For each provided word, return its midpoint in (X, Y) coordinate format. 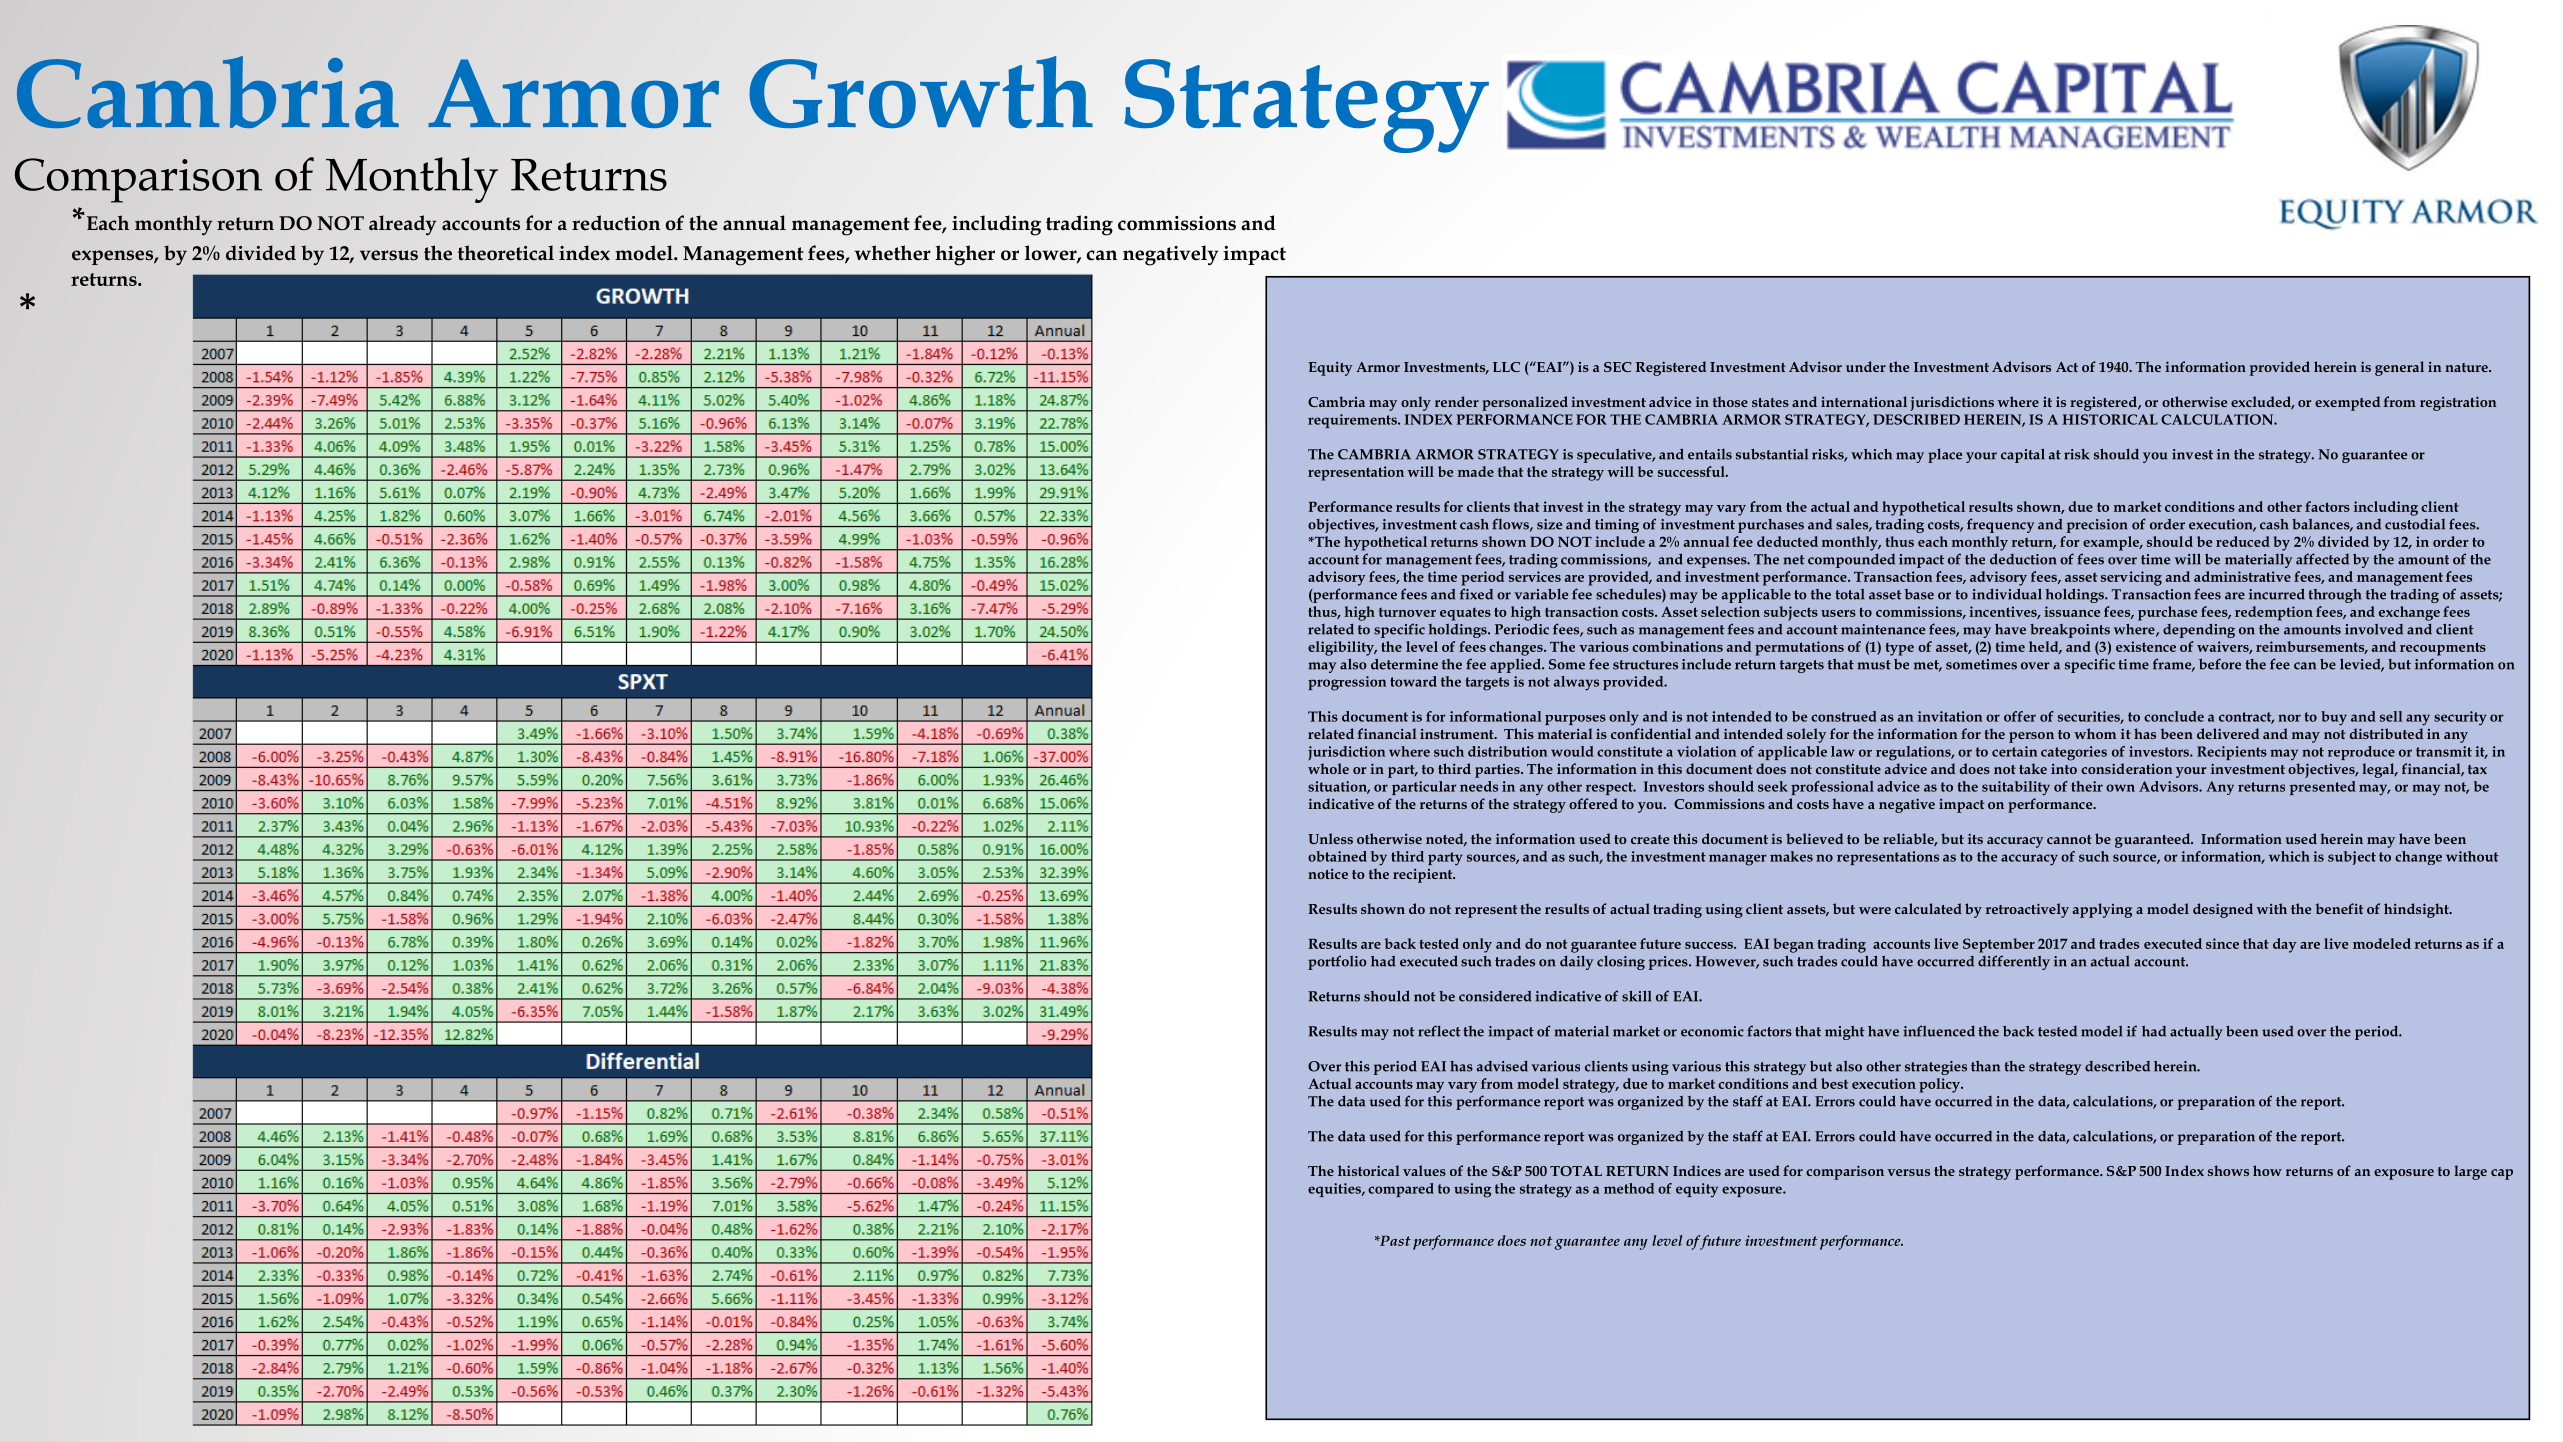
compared (1401, 1190)
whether (892, 253)
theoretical (506, 253)
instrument (1458, 734)
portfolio (1337, 962)
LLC (1506, 367)
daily (1576, 963)
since (2222, 943)
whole (1328, 768)
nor (2289, 718)
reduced (2243, 541)
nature (2467, 367)
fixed (1476, 594)
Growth (921, 92)
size (1549, 524)
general (2399, 368)
